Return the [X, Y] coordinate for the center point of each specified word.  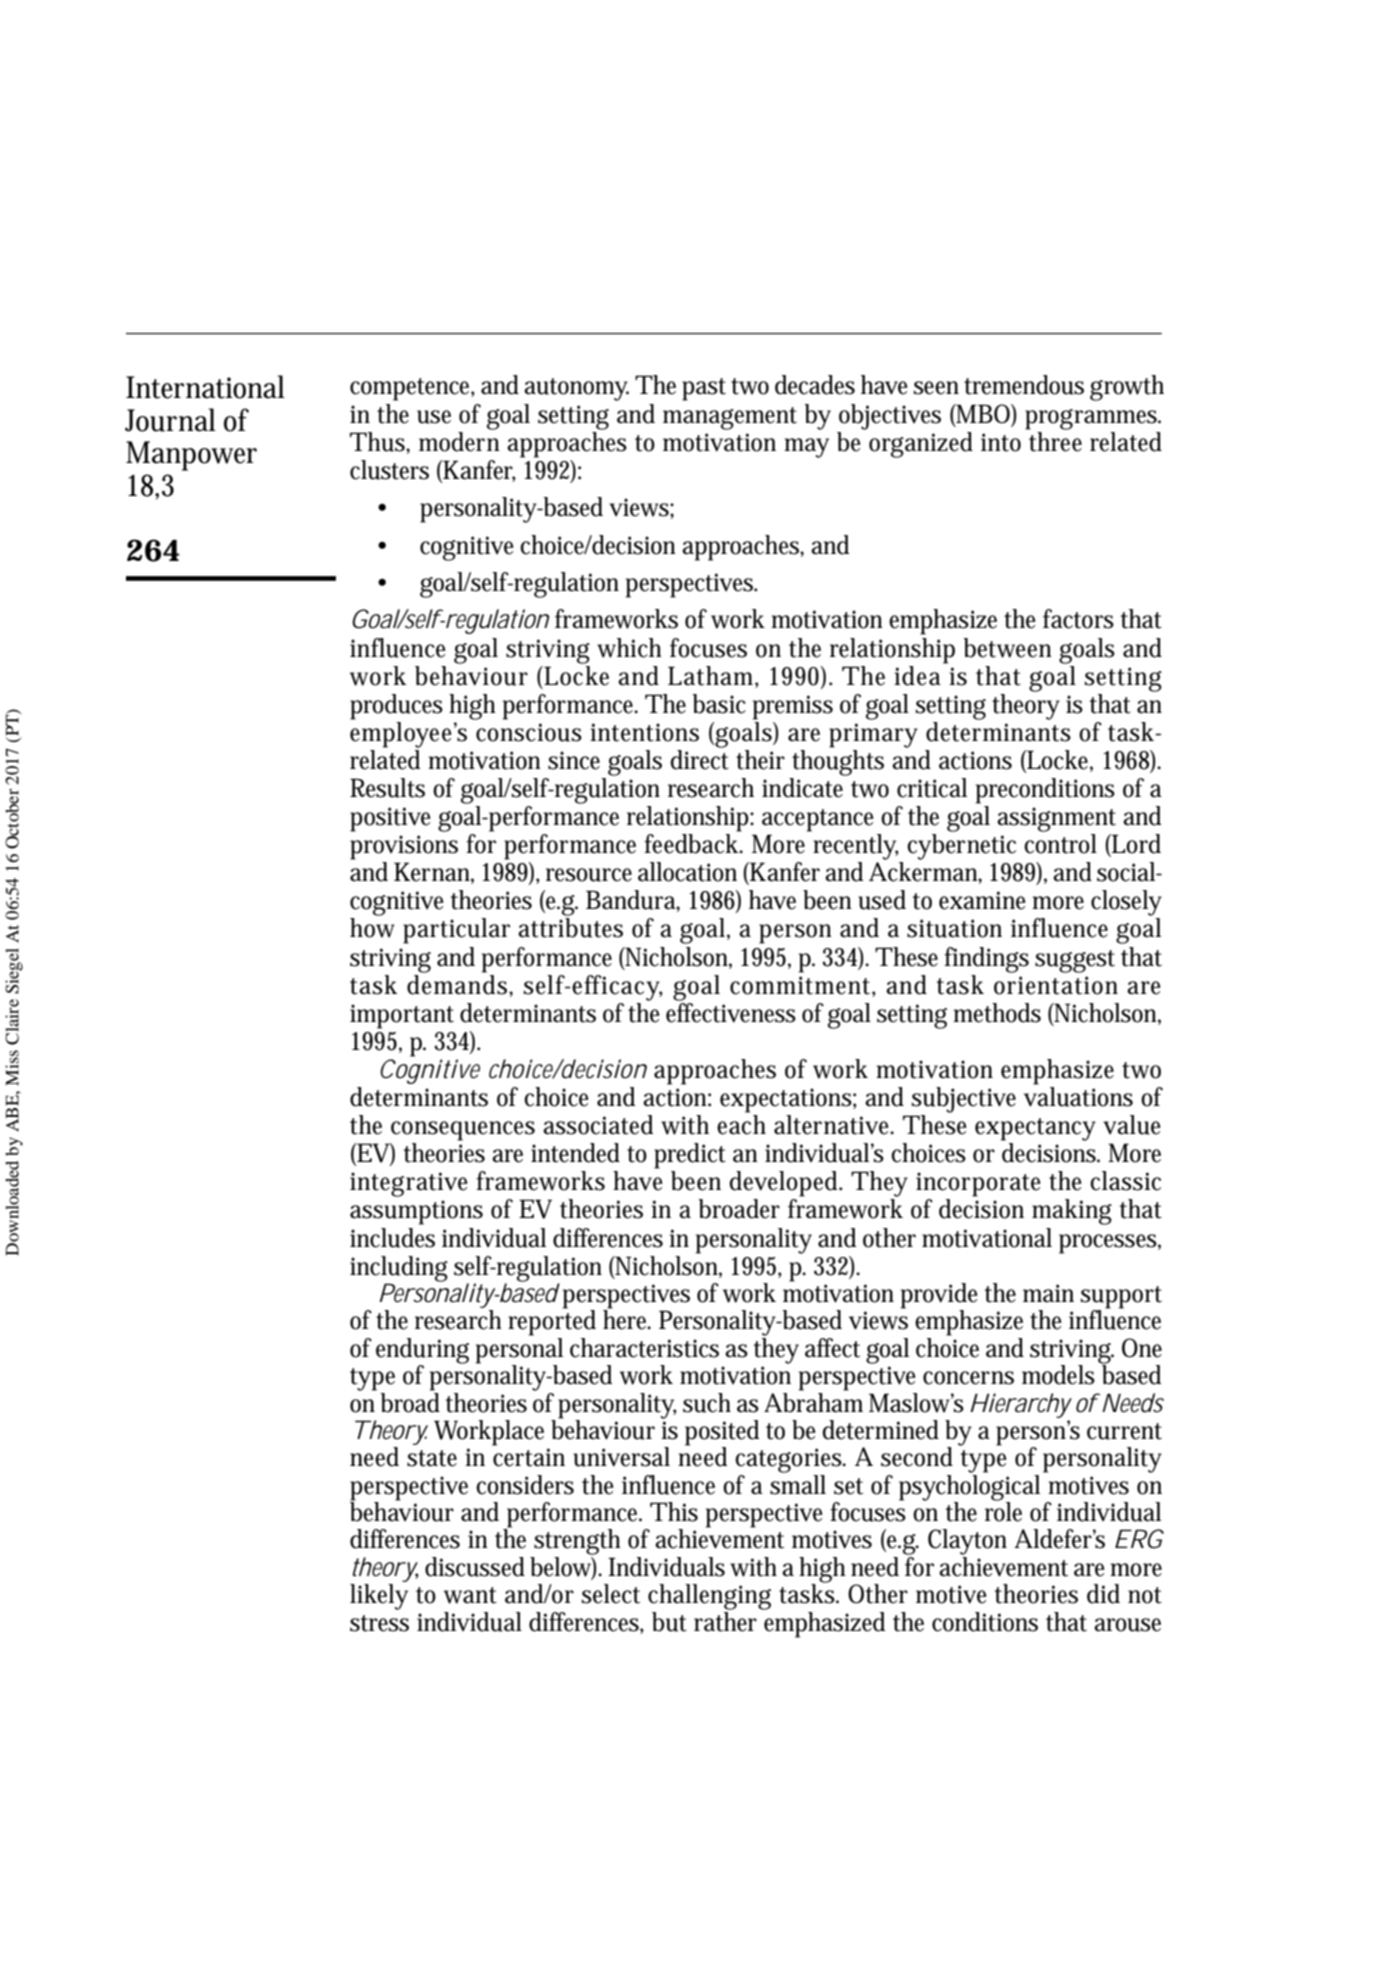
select [611, 1594]
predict [690, 1156]
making [1072, 1212]
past [704, 389]
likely [379, 1597]
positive [390, 819]
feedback [693, 844]
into [1001, 442]
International [205, 387]
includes [392, 1238]
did [1103, 1594]
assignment [1056, 819]
